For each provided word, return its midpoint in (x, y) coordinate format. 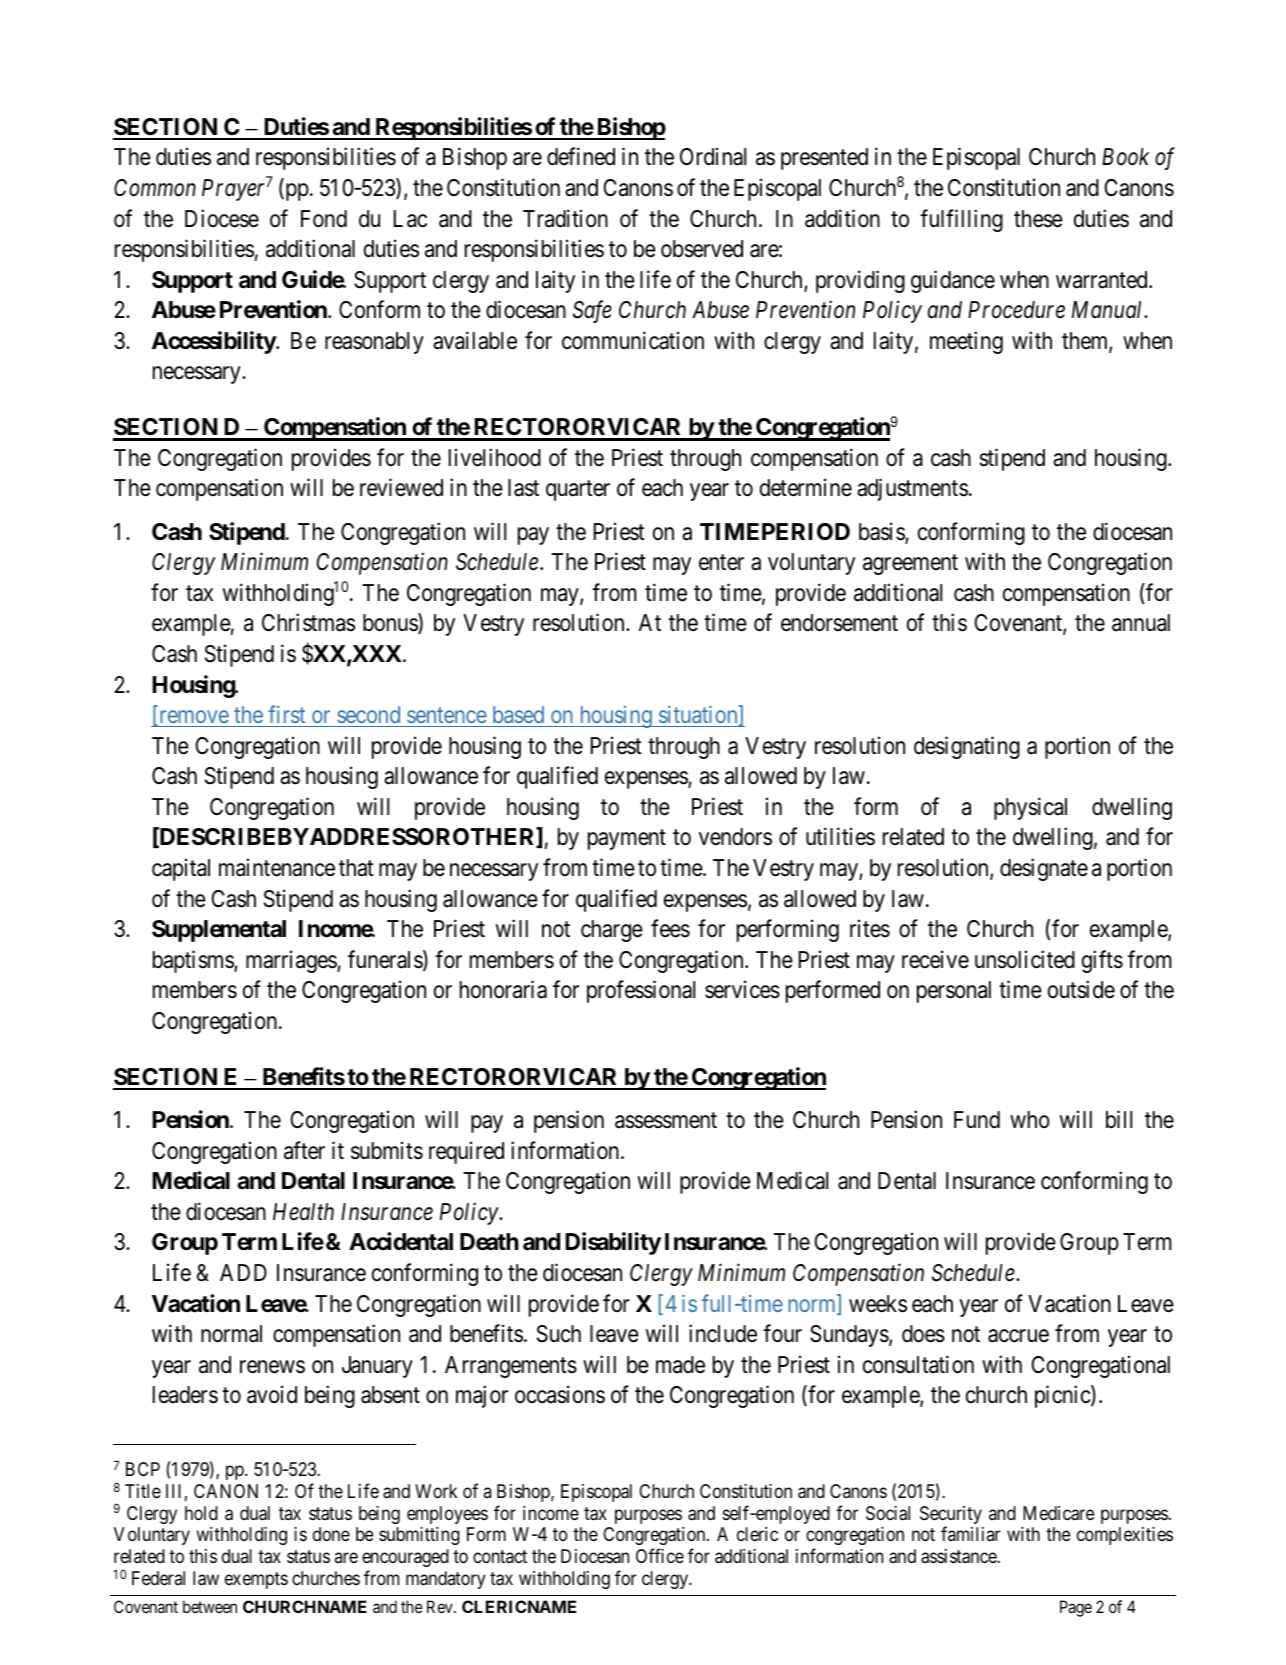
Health (303, 1212)
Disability (613, 1243)
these (1038, 219)
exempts (256, 1580)
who (1030, 1119)
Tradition (565, 218)
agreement (910, 565)
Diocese (222, 218)
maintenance (277, 867)
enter (721, 563)
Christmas (308, 622)
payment (627, 840)
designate (1044, 869)
